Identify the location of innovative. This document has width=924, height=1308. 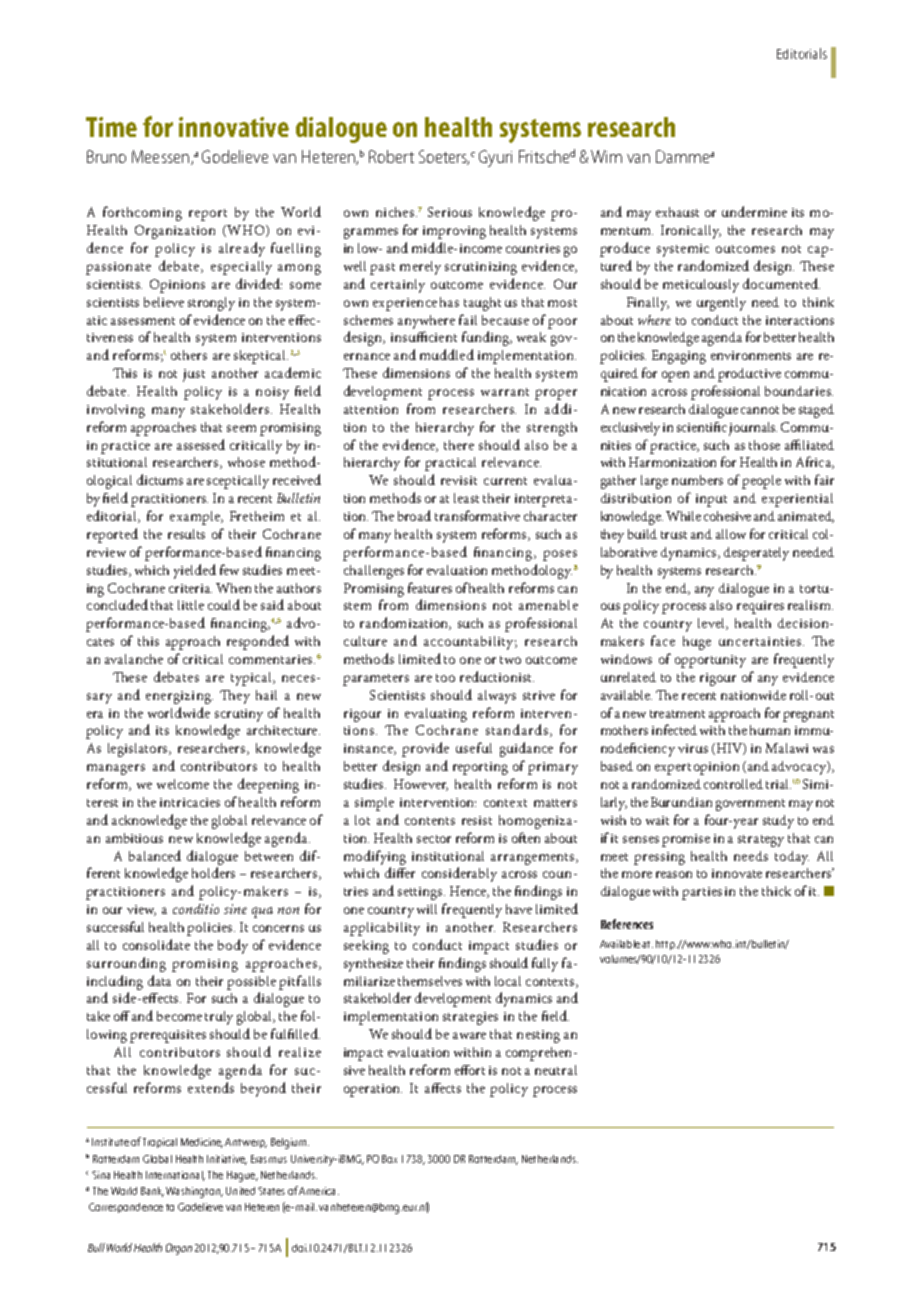
(234, 127).
